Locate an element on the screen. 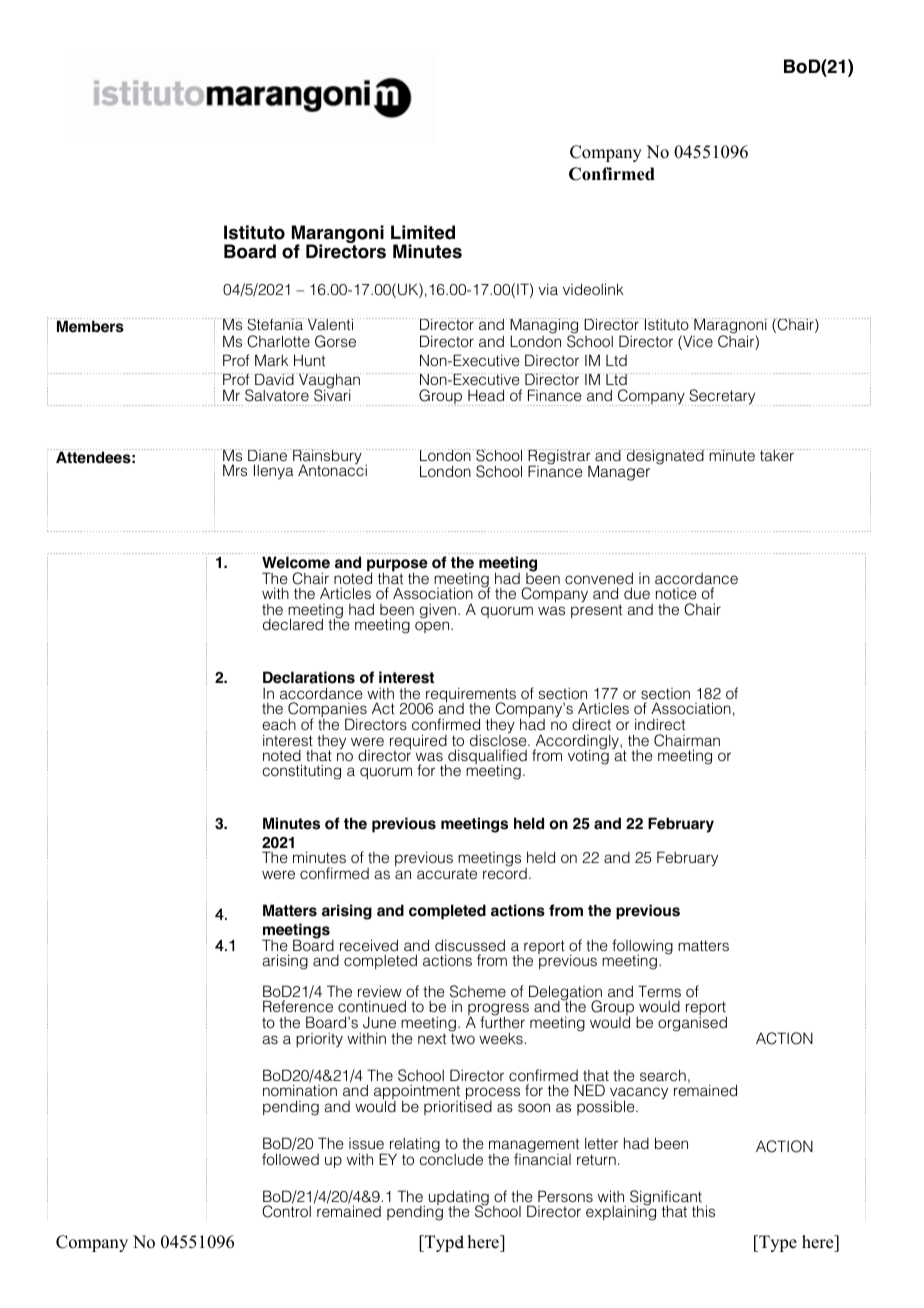 The width and height of the screenshot is (924, 1308). via is located at coordinates (548, 289).
